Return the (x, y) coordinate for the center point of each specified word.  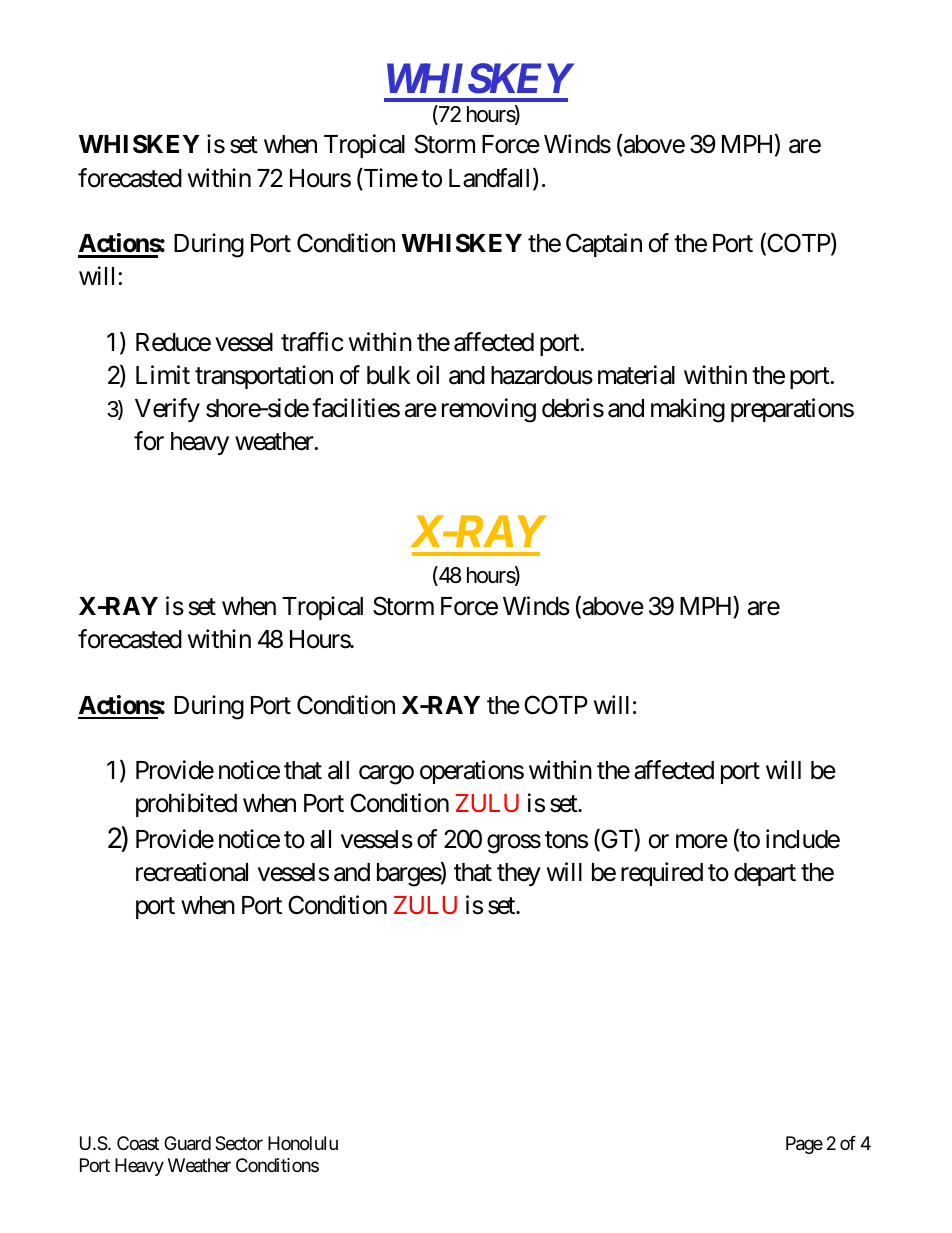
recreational (192, 872)
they (519, 874)
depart (765, 874)
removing (489, 410)
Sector (239, 1143)
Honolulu (303, 1143)
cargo (386, 775)
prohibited (186, 805)
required (662, 874)
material (636, 375)
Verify (167, 410)
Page (804, 1145)
